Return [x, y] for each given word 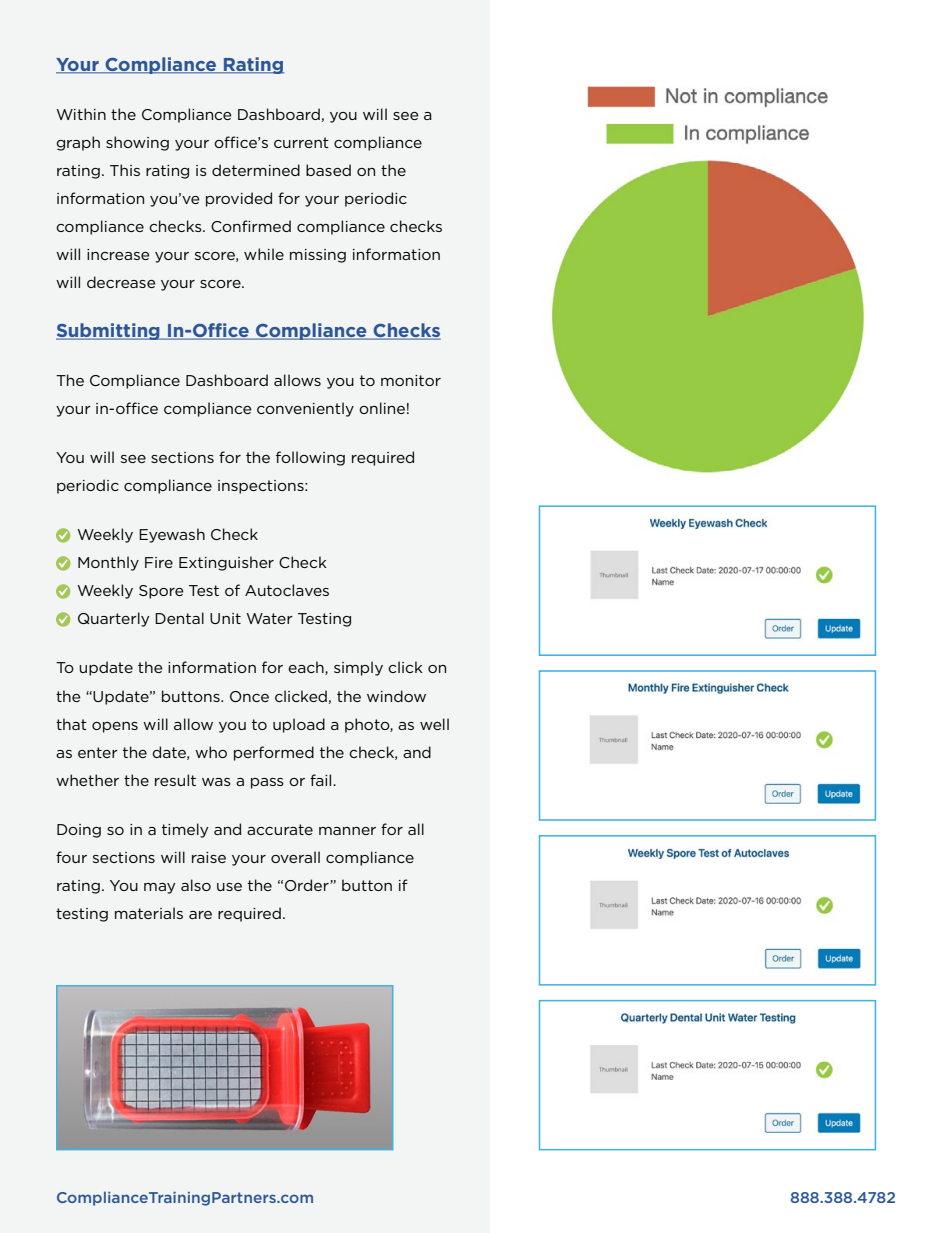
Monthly [108, 563]
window [396, 696]
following [310, 458]
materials [149, 913]
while [264, 254]
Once [249, 696]
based [328, 170]
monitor [411, 380]
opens [115, 727]
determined [256, 170]
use [229, 887]
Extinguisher [226, 563]
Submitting [109, 331]
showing [137, 143]
